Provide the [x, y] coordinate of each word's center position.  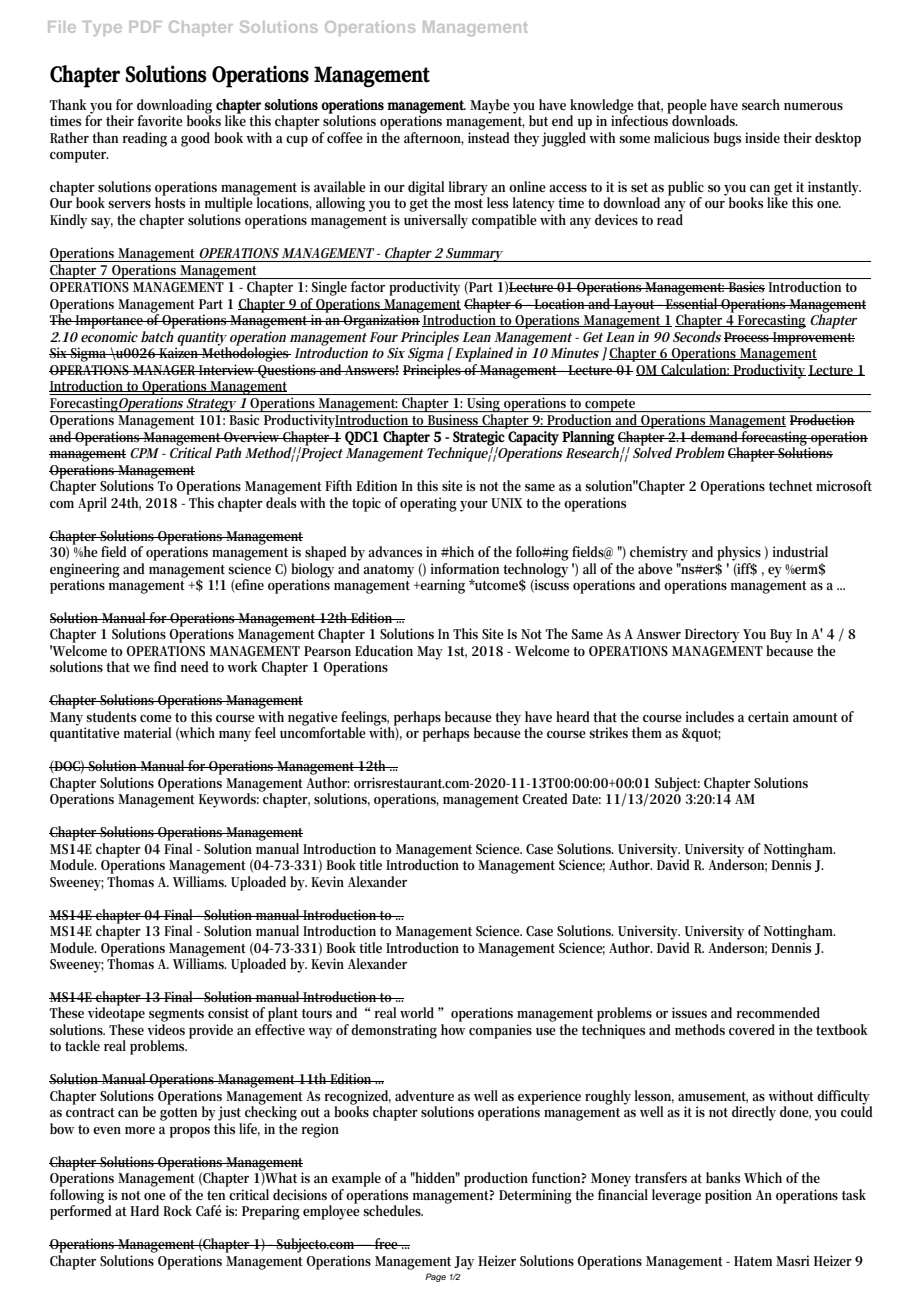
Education [384, 650]
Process [748, 337]
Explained [484, 354]
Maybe [490, 106]
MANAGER [165, 370]
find [165, 666]
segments [176, 1015]
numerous [813, 106]
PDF [145, 27]
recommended [778, 1012]
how [453, 1029]
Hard [144, 1210]
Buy [781, 636]
